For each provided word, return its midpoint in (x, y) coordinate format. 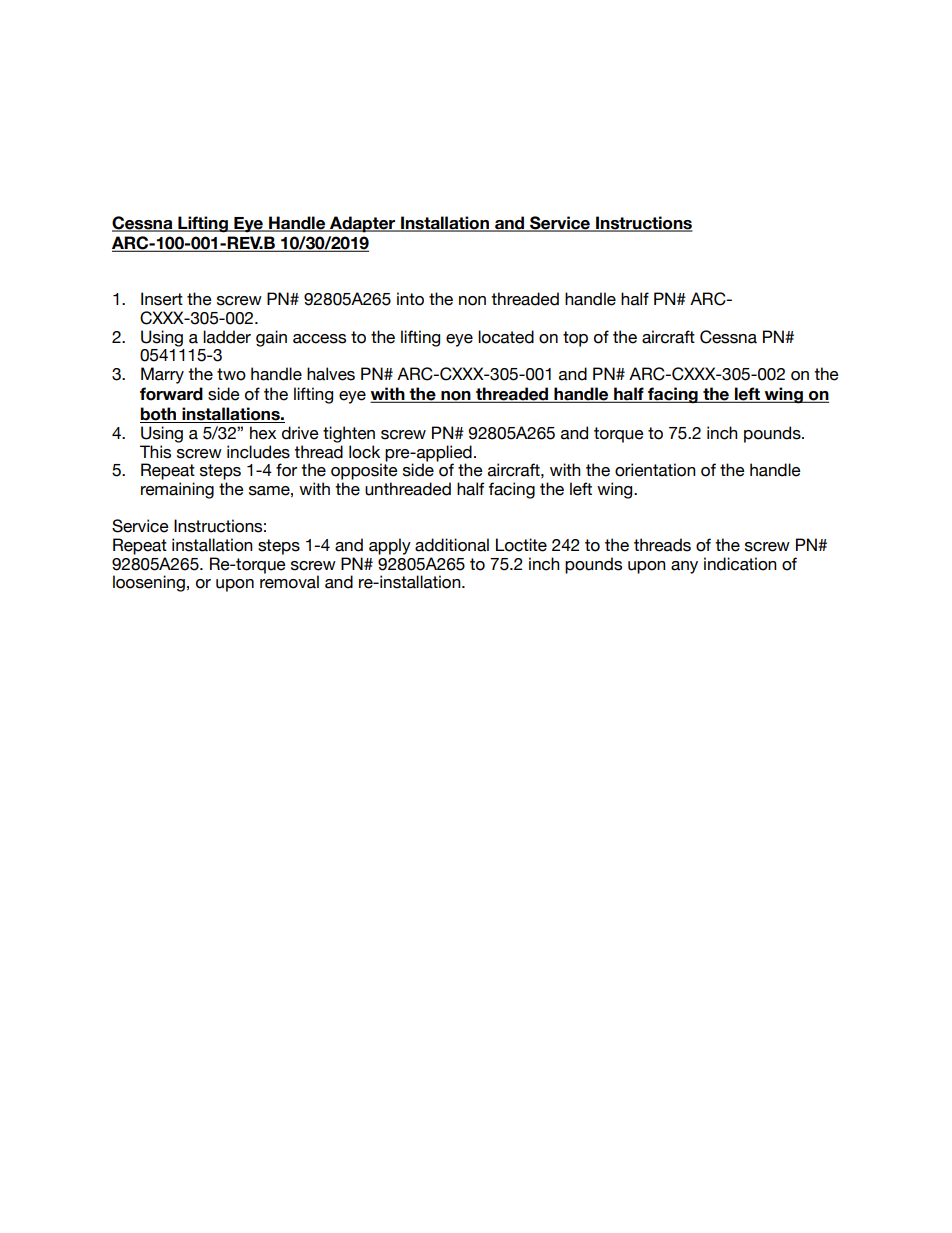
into (410, 299)
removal (289, 582)
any (684, 567)
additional (452, 545)
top (575, 339)
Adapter (363, 224)
